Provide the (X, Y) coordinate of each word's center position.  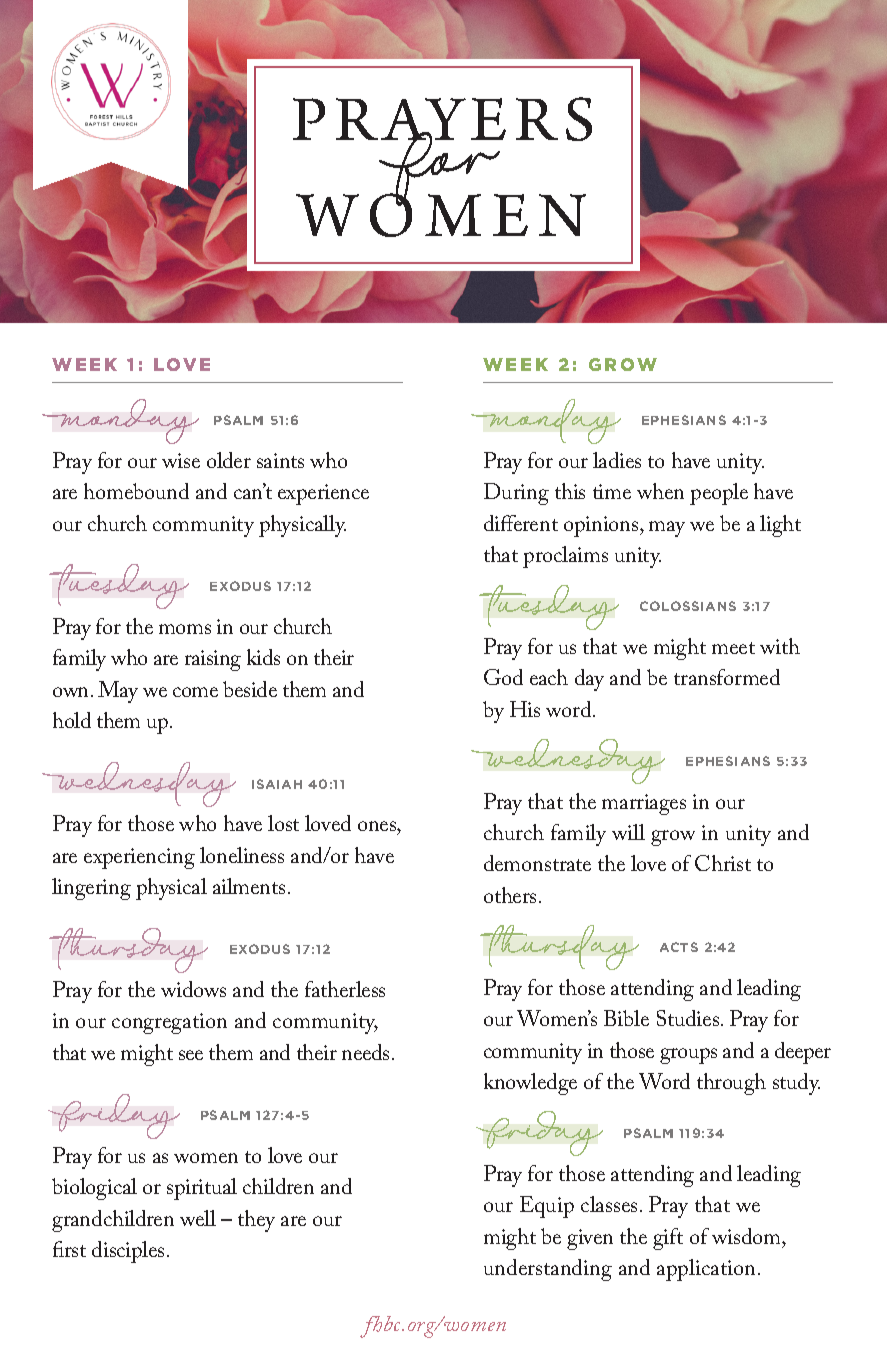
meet (733, 648)
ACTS (679, 947)
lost (283, 823)
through (731, 1084)
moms (185, 629)
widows (193, 989)
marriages (644, 804)
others (510, 895)
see (191, 1055)
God (503, 677)
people (719, 494)
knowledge (530, 1084)
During (516, 494)
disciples (128, 1252)
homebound (136, 491)
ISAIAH (277, 784)
